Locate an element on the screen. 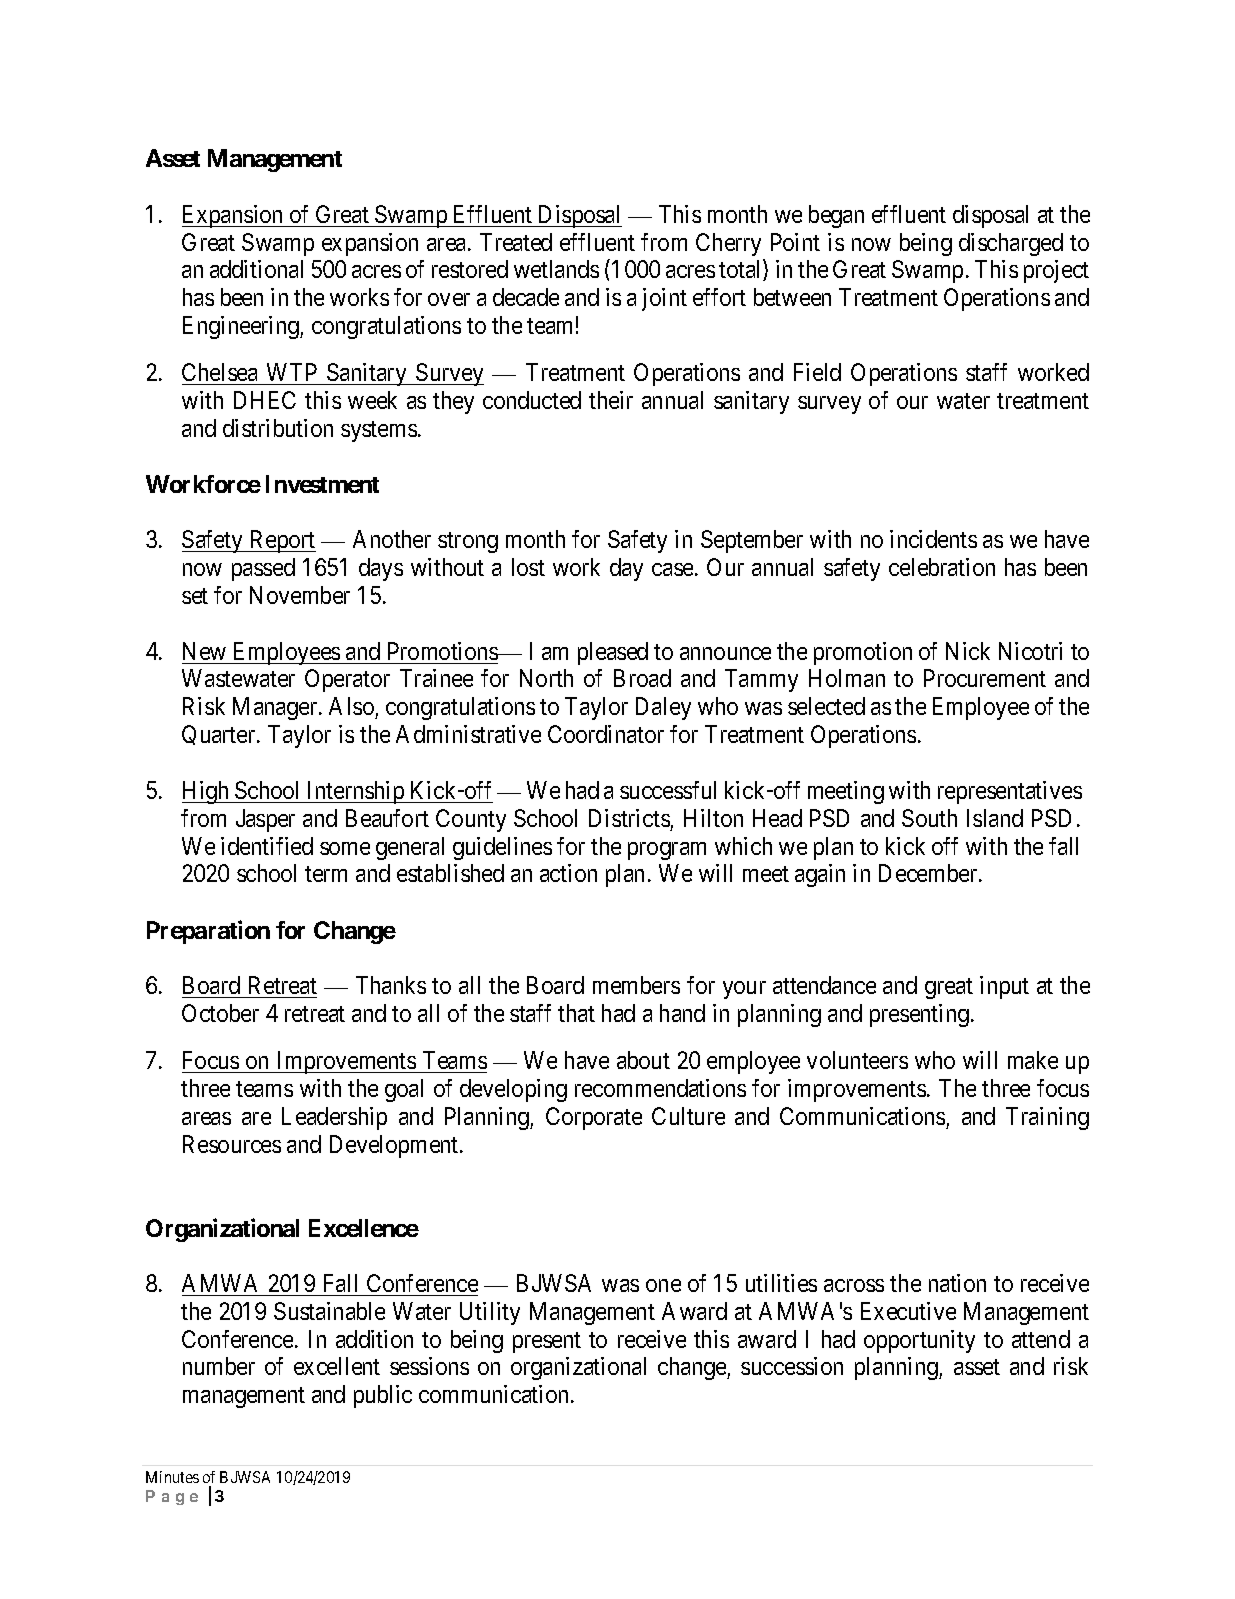 Image resolution: width=1235 pixels, height=1599 pixels. Corporate is located at coordinates (594, 1118).
